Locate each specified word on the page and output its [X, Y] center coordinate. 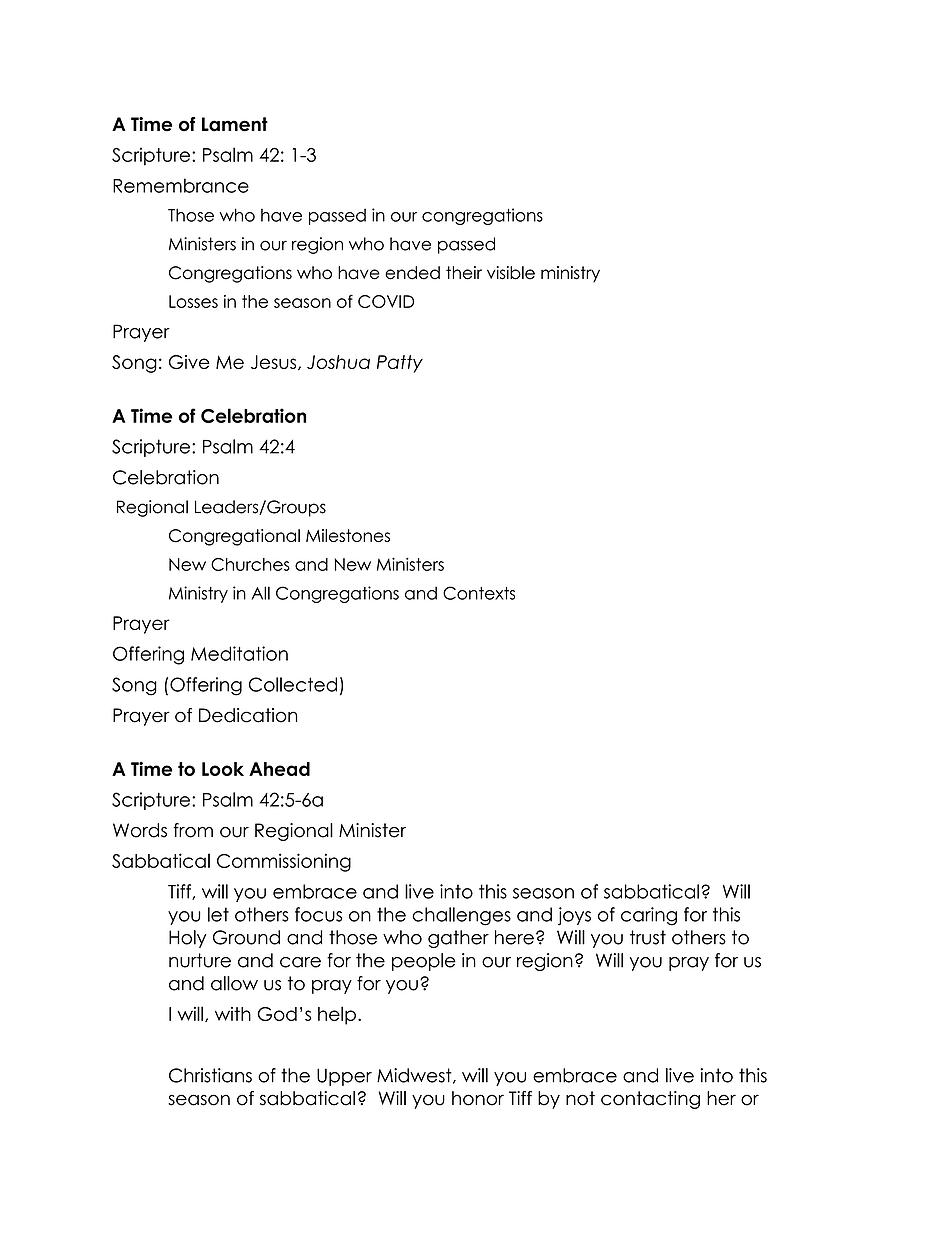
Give [189, 362]
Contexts [479, 593]
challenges [461, 916]
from [193, 830]
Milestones [348, 535]
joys [574, 916]
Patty [400, 364]
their [464, 273]
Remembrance [181, 185]
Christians [210, 1075]
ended [412, 273]
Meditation [239, 653]
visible [511, 273]
